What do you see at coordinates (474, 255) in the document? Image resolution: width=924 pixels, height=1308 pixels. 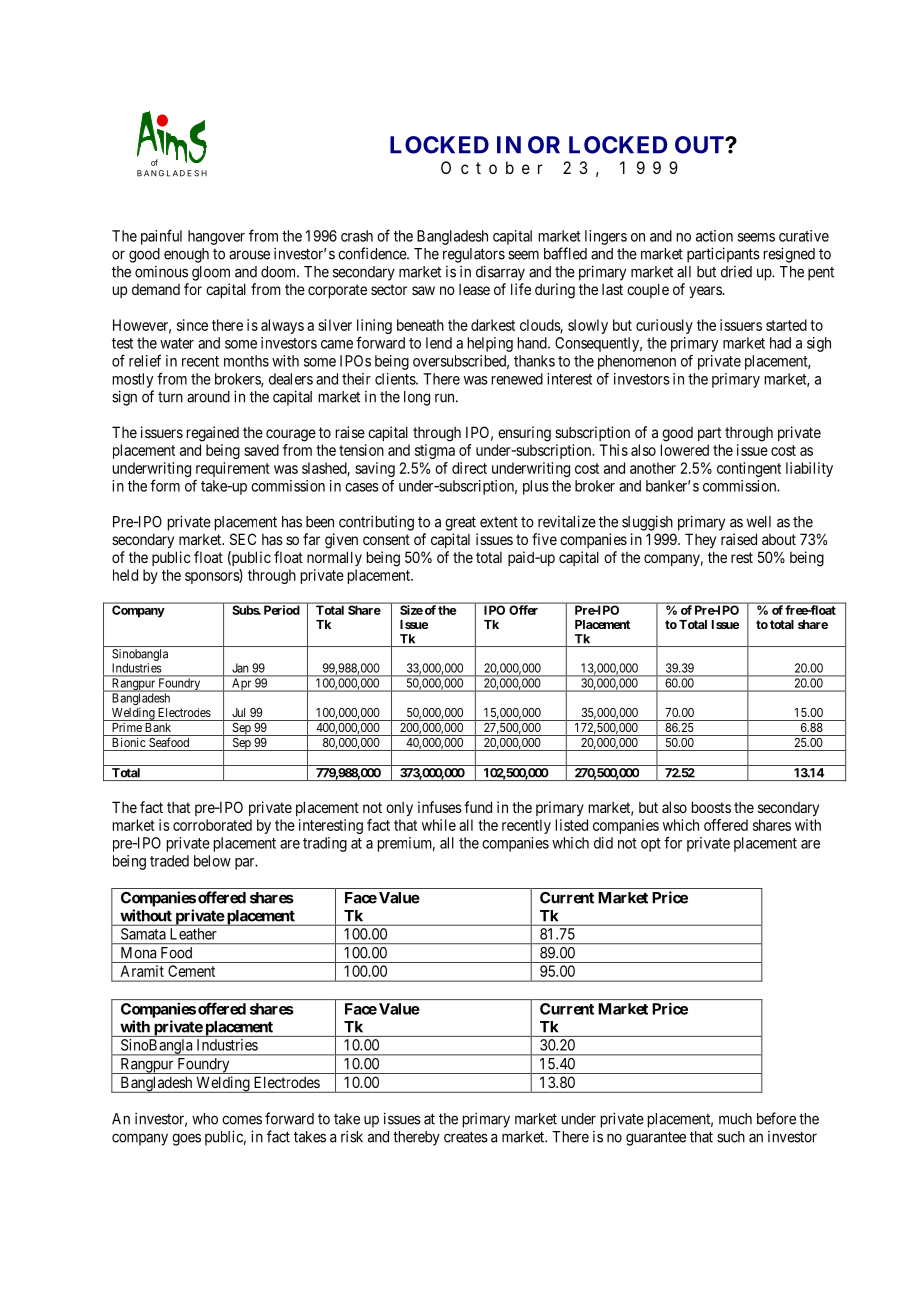 I see `regulators` at bounding box center [474, 255].
